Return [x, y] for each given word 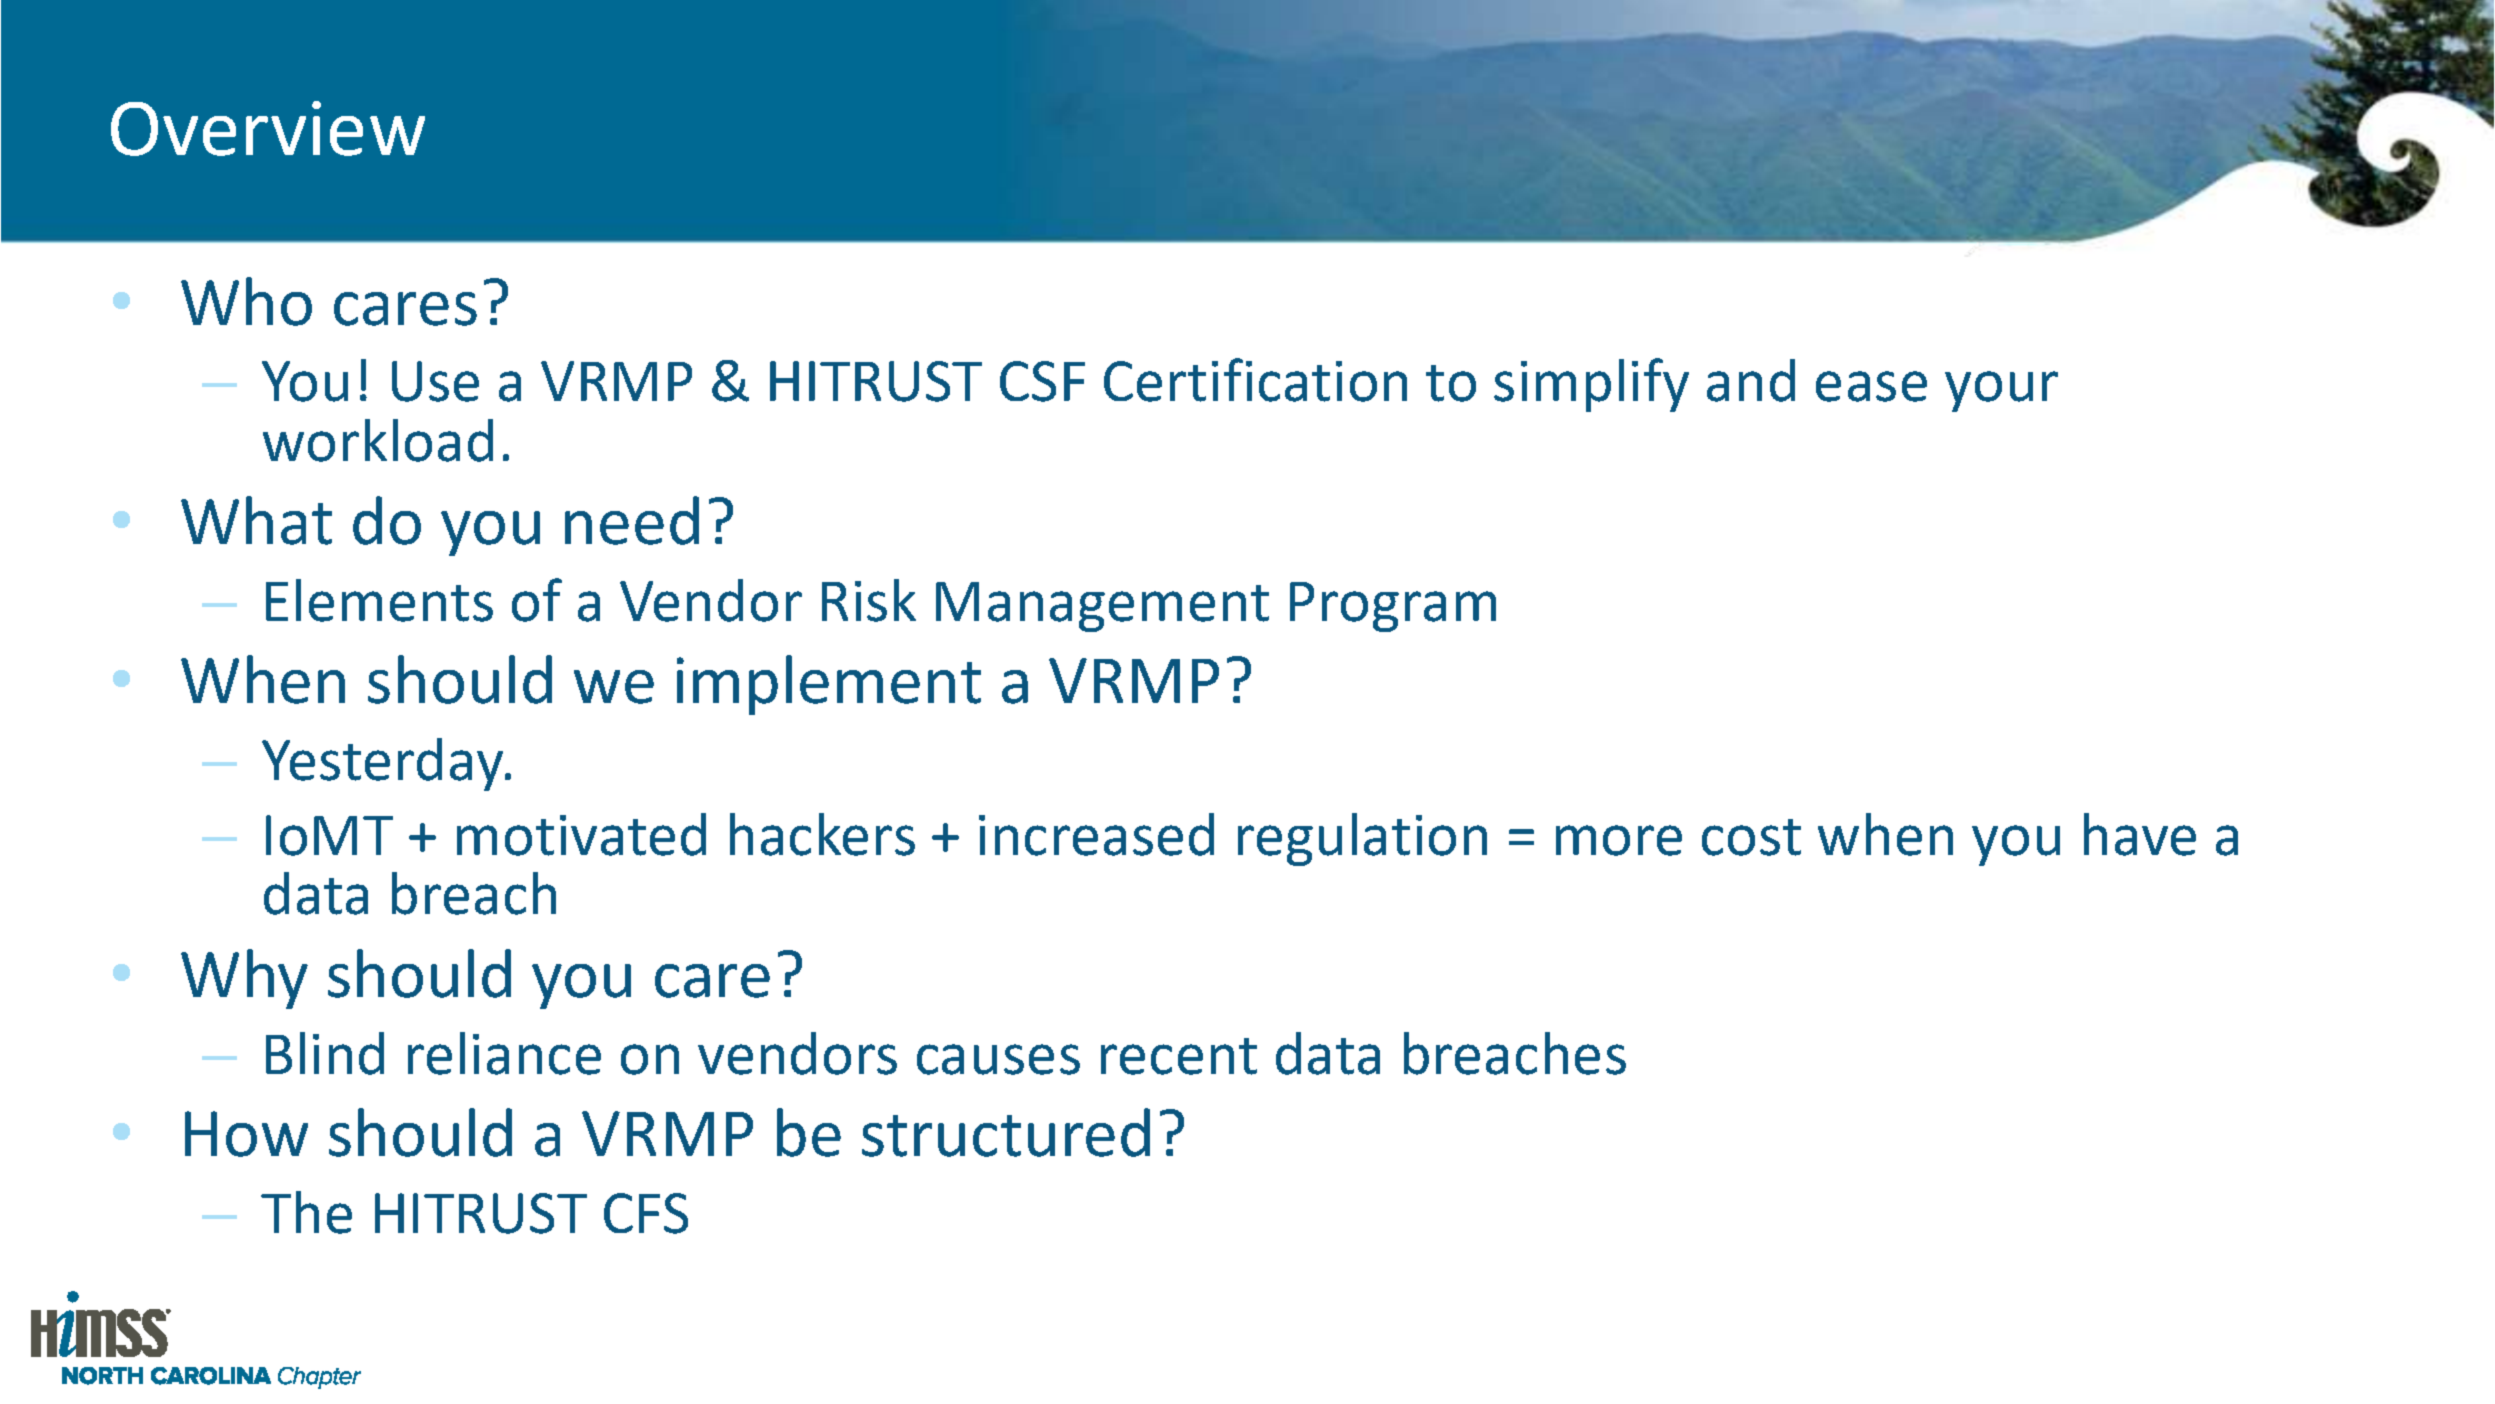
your [2001, 391]
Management [1102, 607]
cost [1751, 837]
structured [1006, 1132]
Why [244, 979]
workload [378, 440]
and [1751, 380]
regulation [1362, 839]
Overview [268, 128]
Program [1393, 607]
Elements [379, 600]
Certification [1255, 380]
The [306, 1212]
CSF [1042, 381]
